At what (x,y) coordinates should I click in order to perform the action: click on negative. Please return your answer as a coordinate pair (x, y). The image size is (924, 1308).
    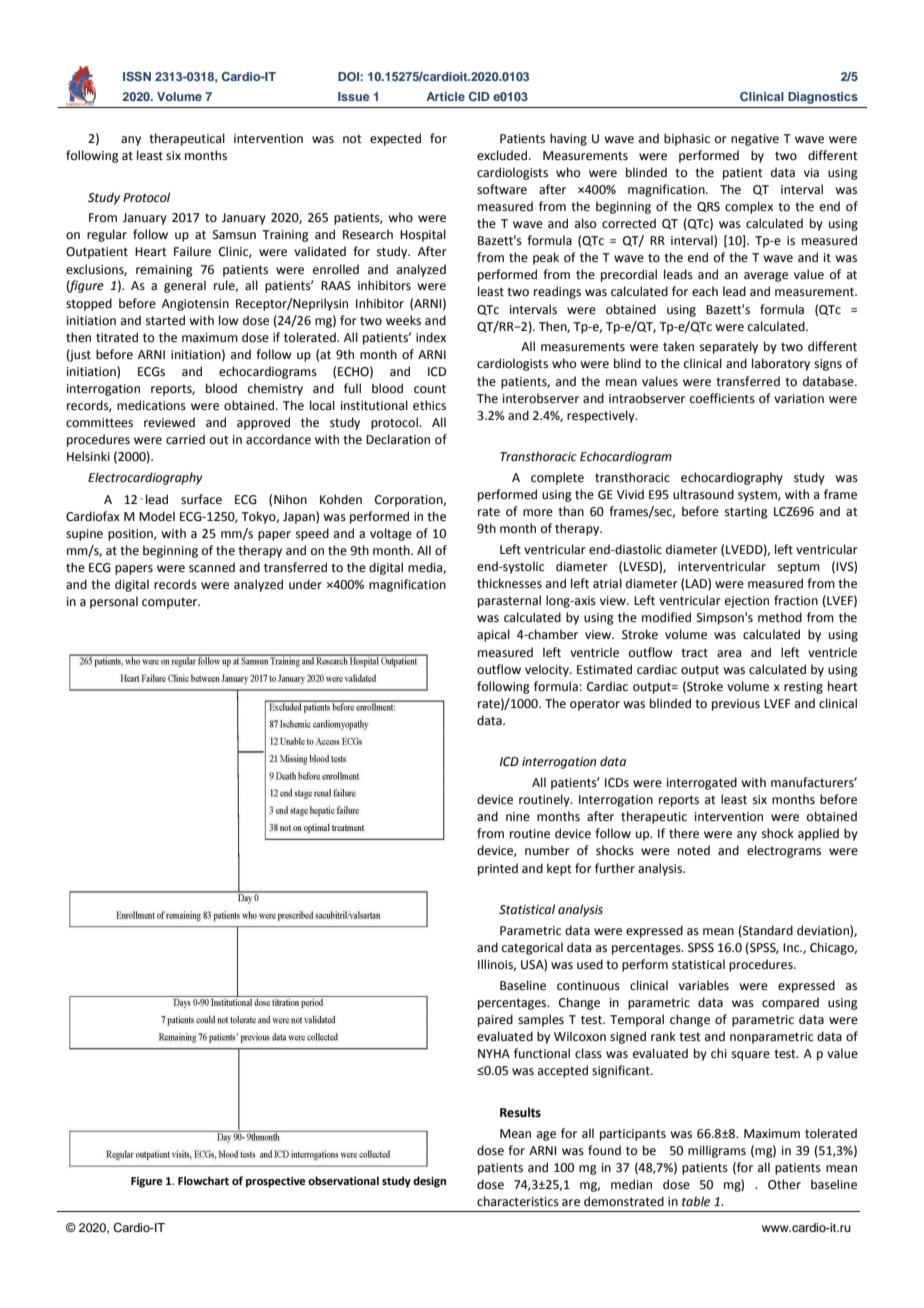
    Looking at the image, I should click on (755, 140).
